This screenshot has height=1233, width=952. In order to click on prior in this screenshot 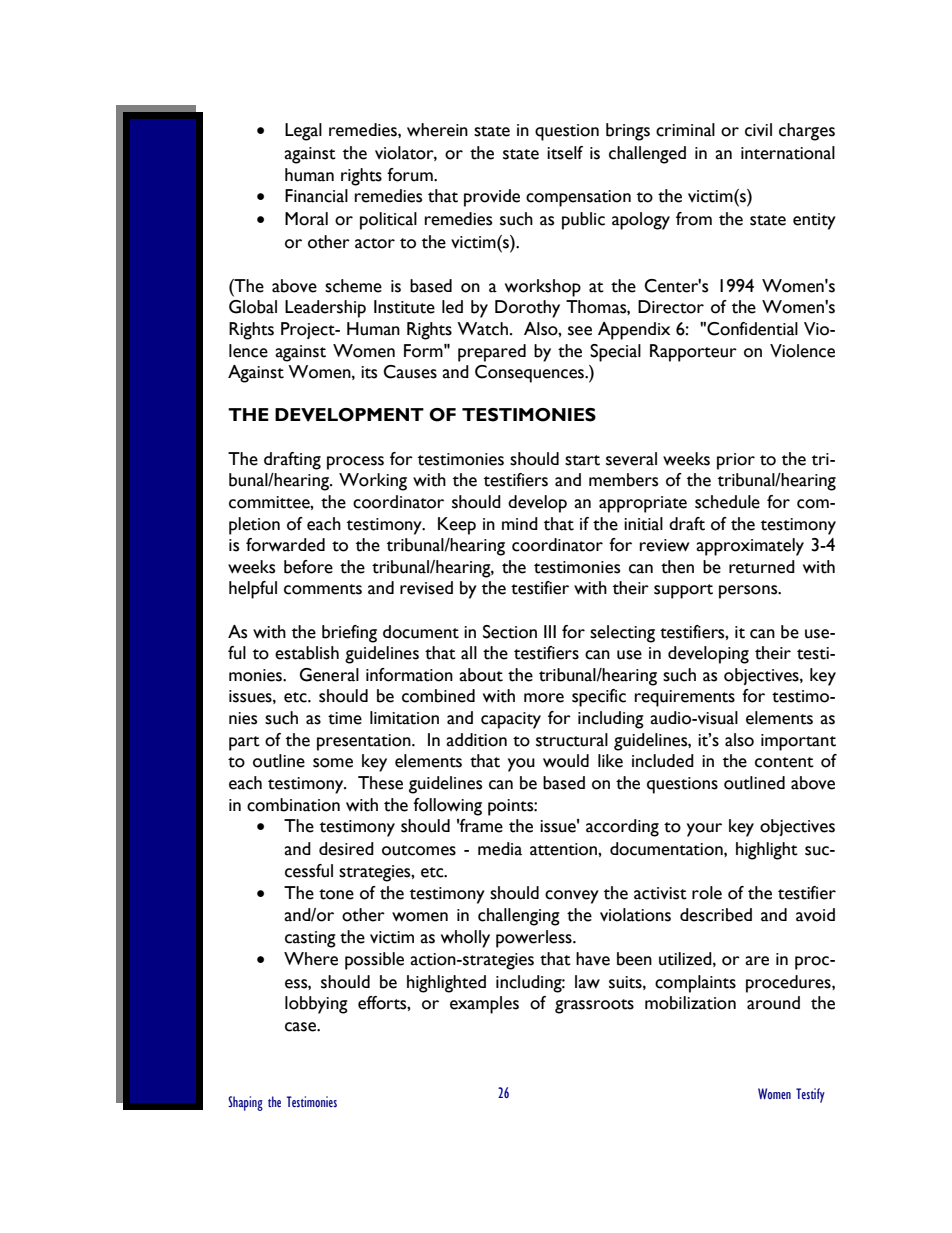, I will do `click(736, 461)`.
